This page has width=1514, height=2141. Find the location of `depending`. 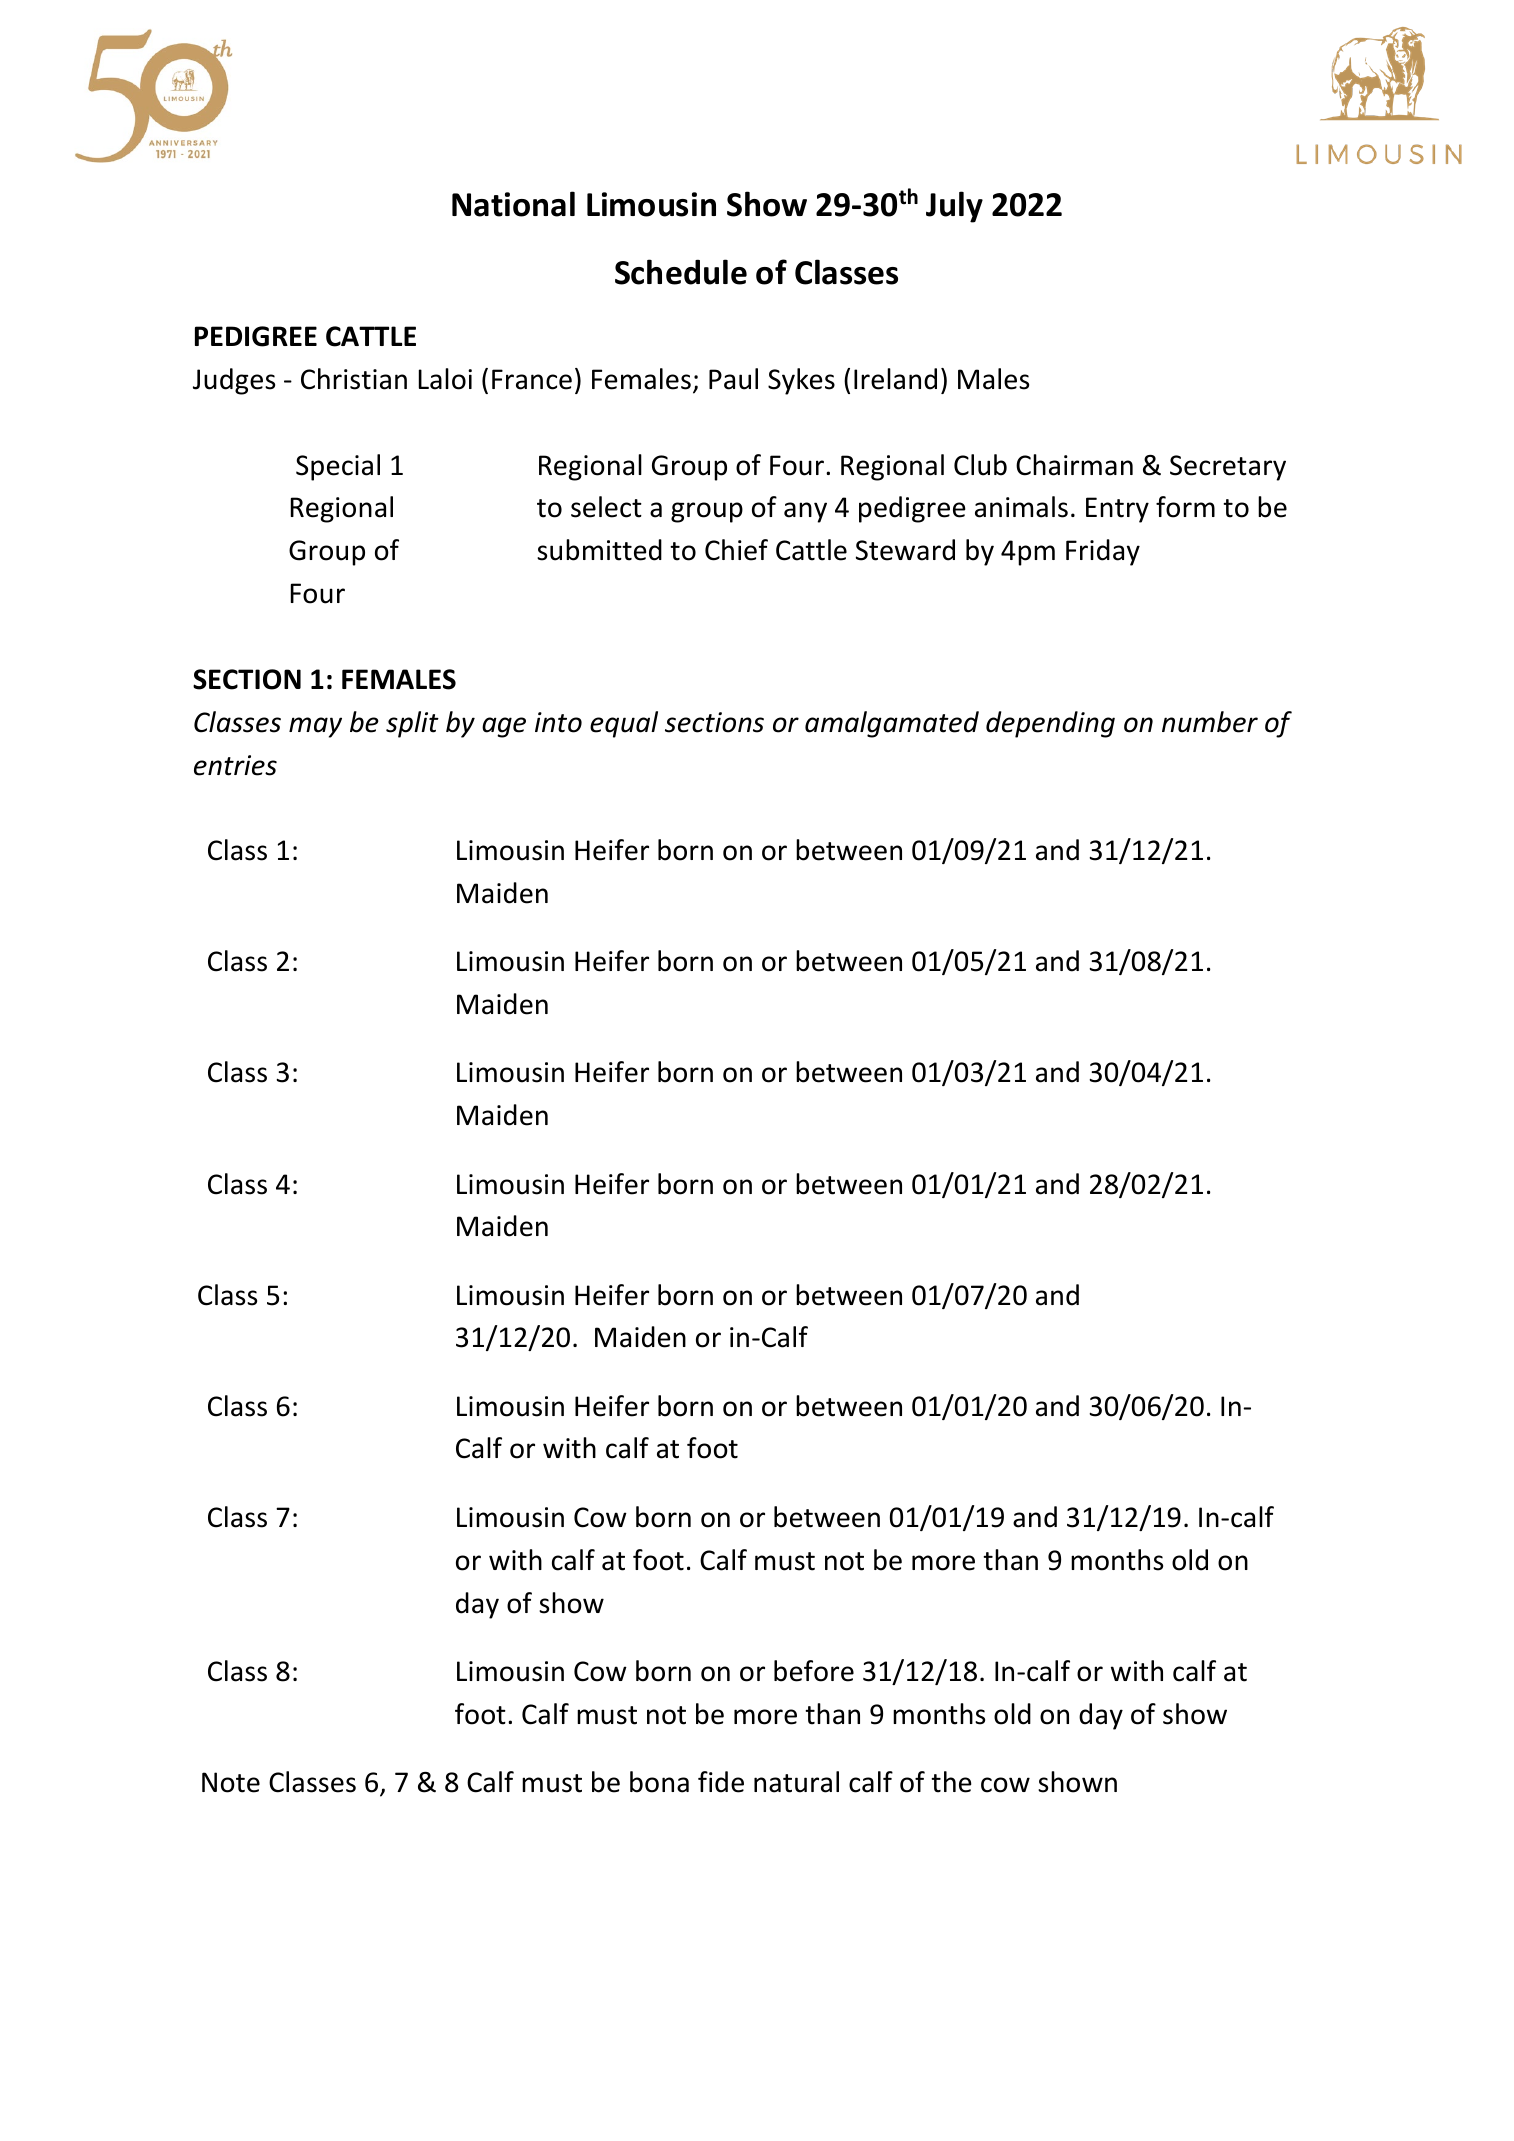

depending is located at coordinates (1050, 724).
